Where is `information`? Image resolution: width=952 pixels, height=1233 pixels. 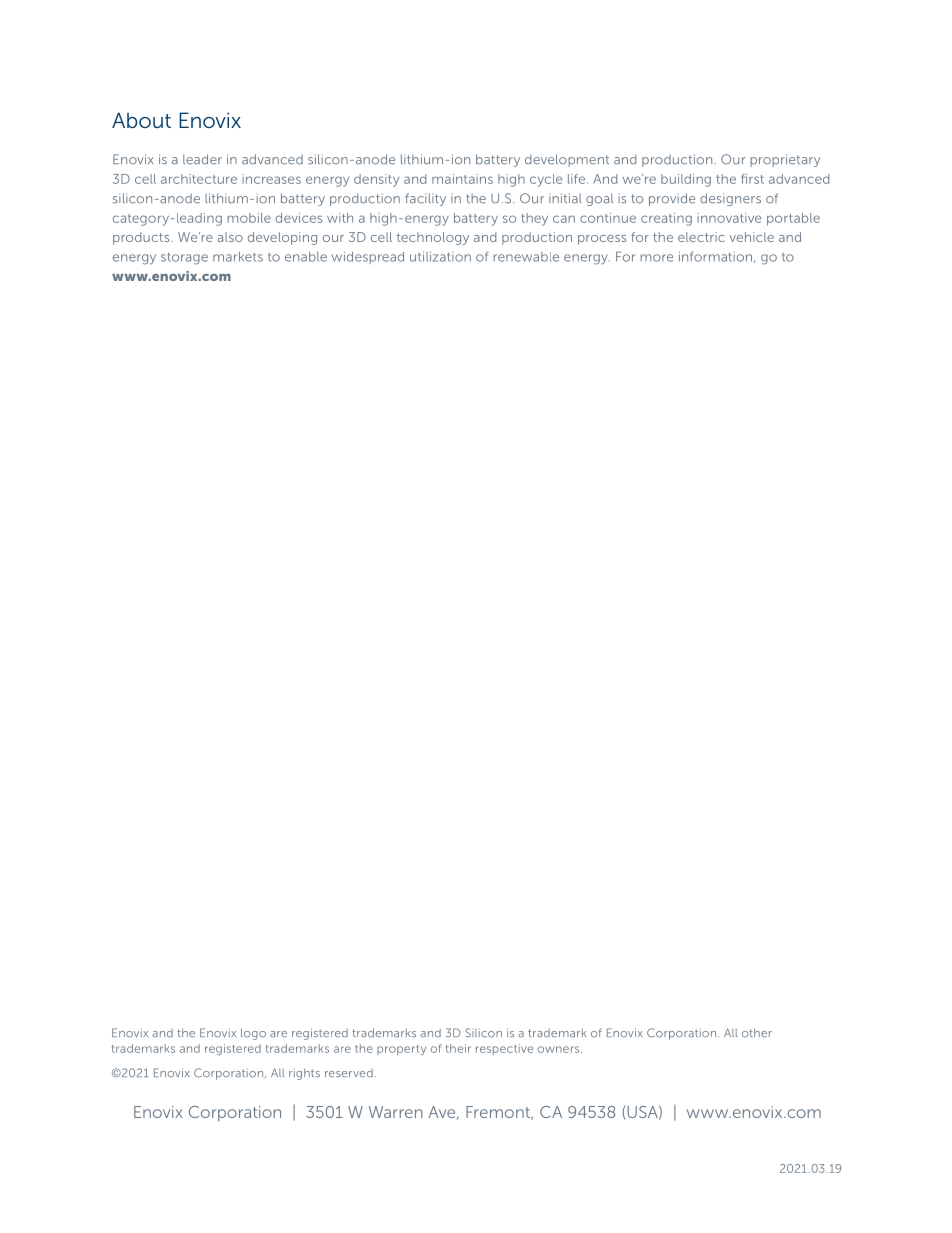
information is located at coordinates (715, 257).
